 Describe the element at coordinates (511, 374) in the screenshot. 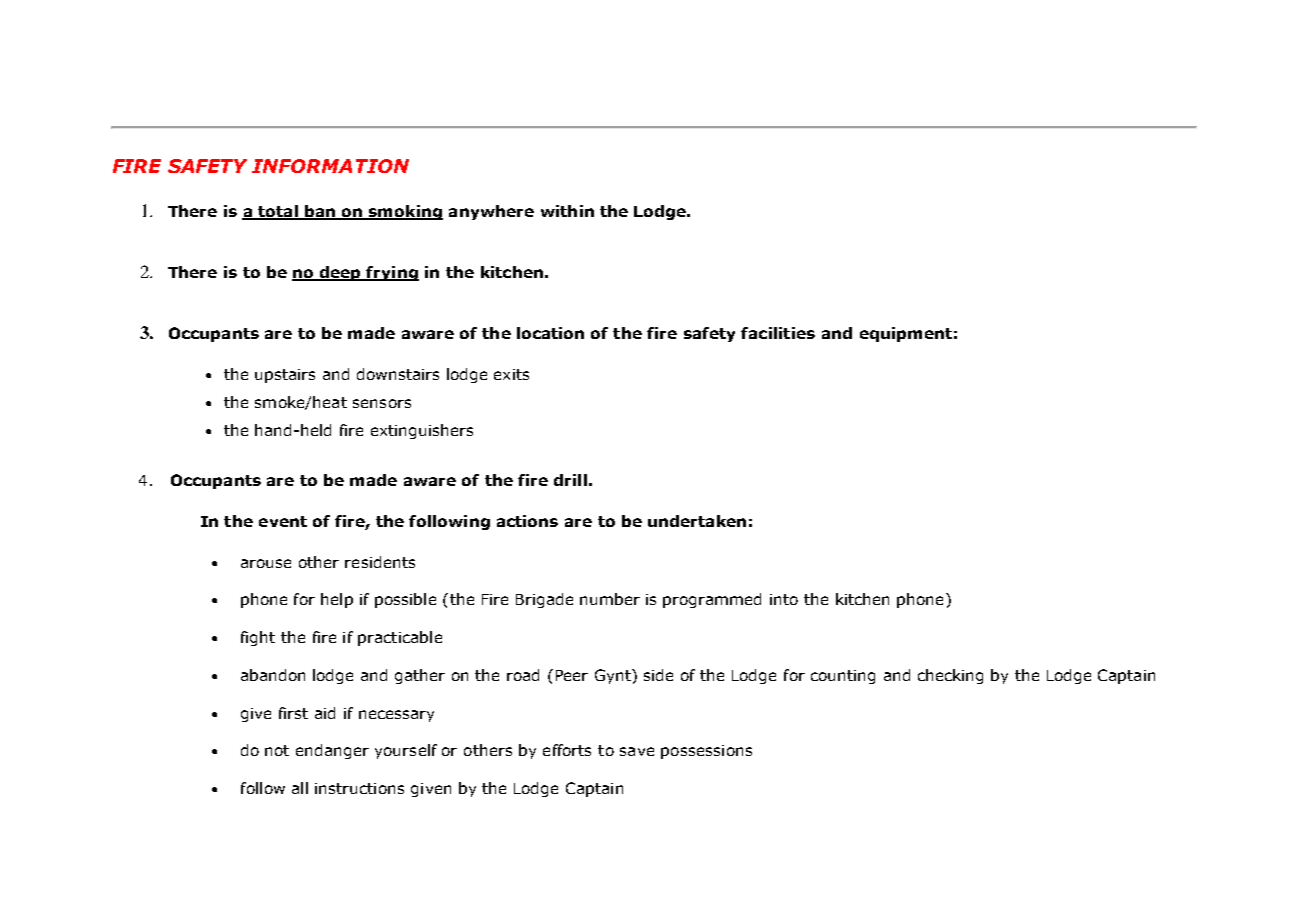

I see `exits` at that location.
